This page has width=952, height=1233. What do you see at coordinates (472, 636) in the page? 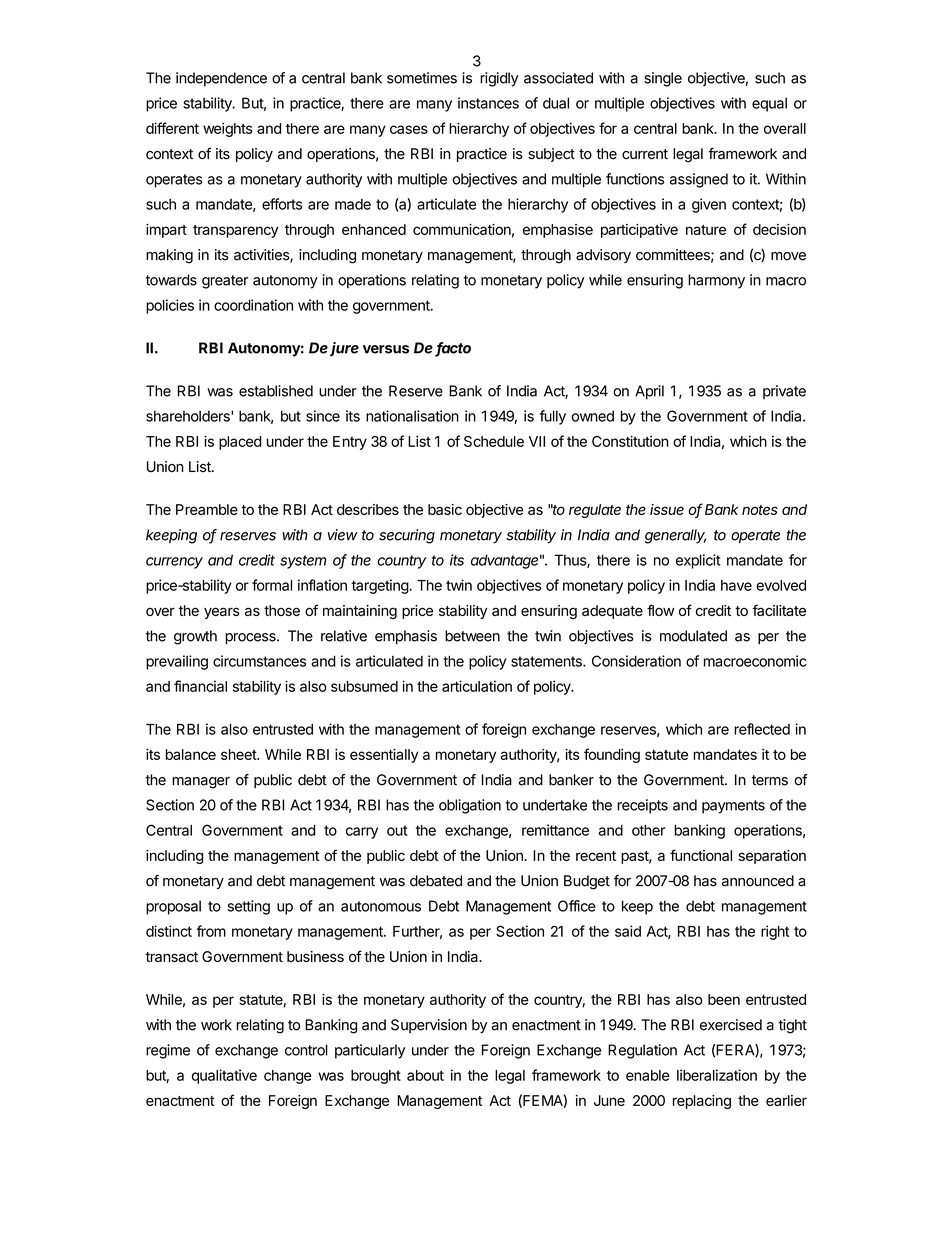
I see `between` at bounding box center [472, 636].
